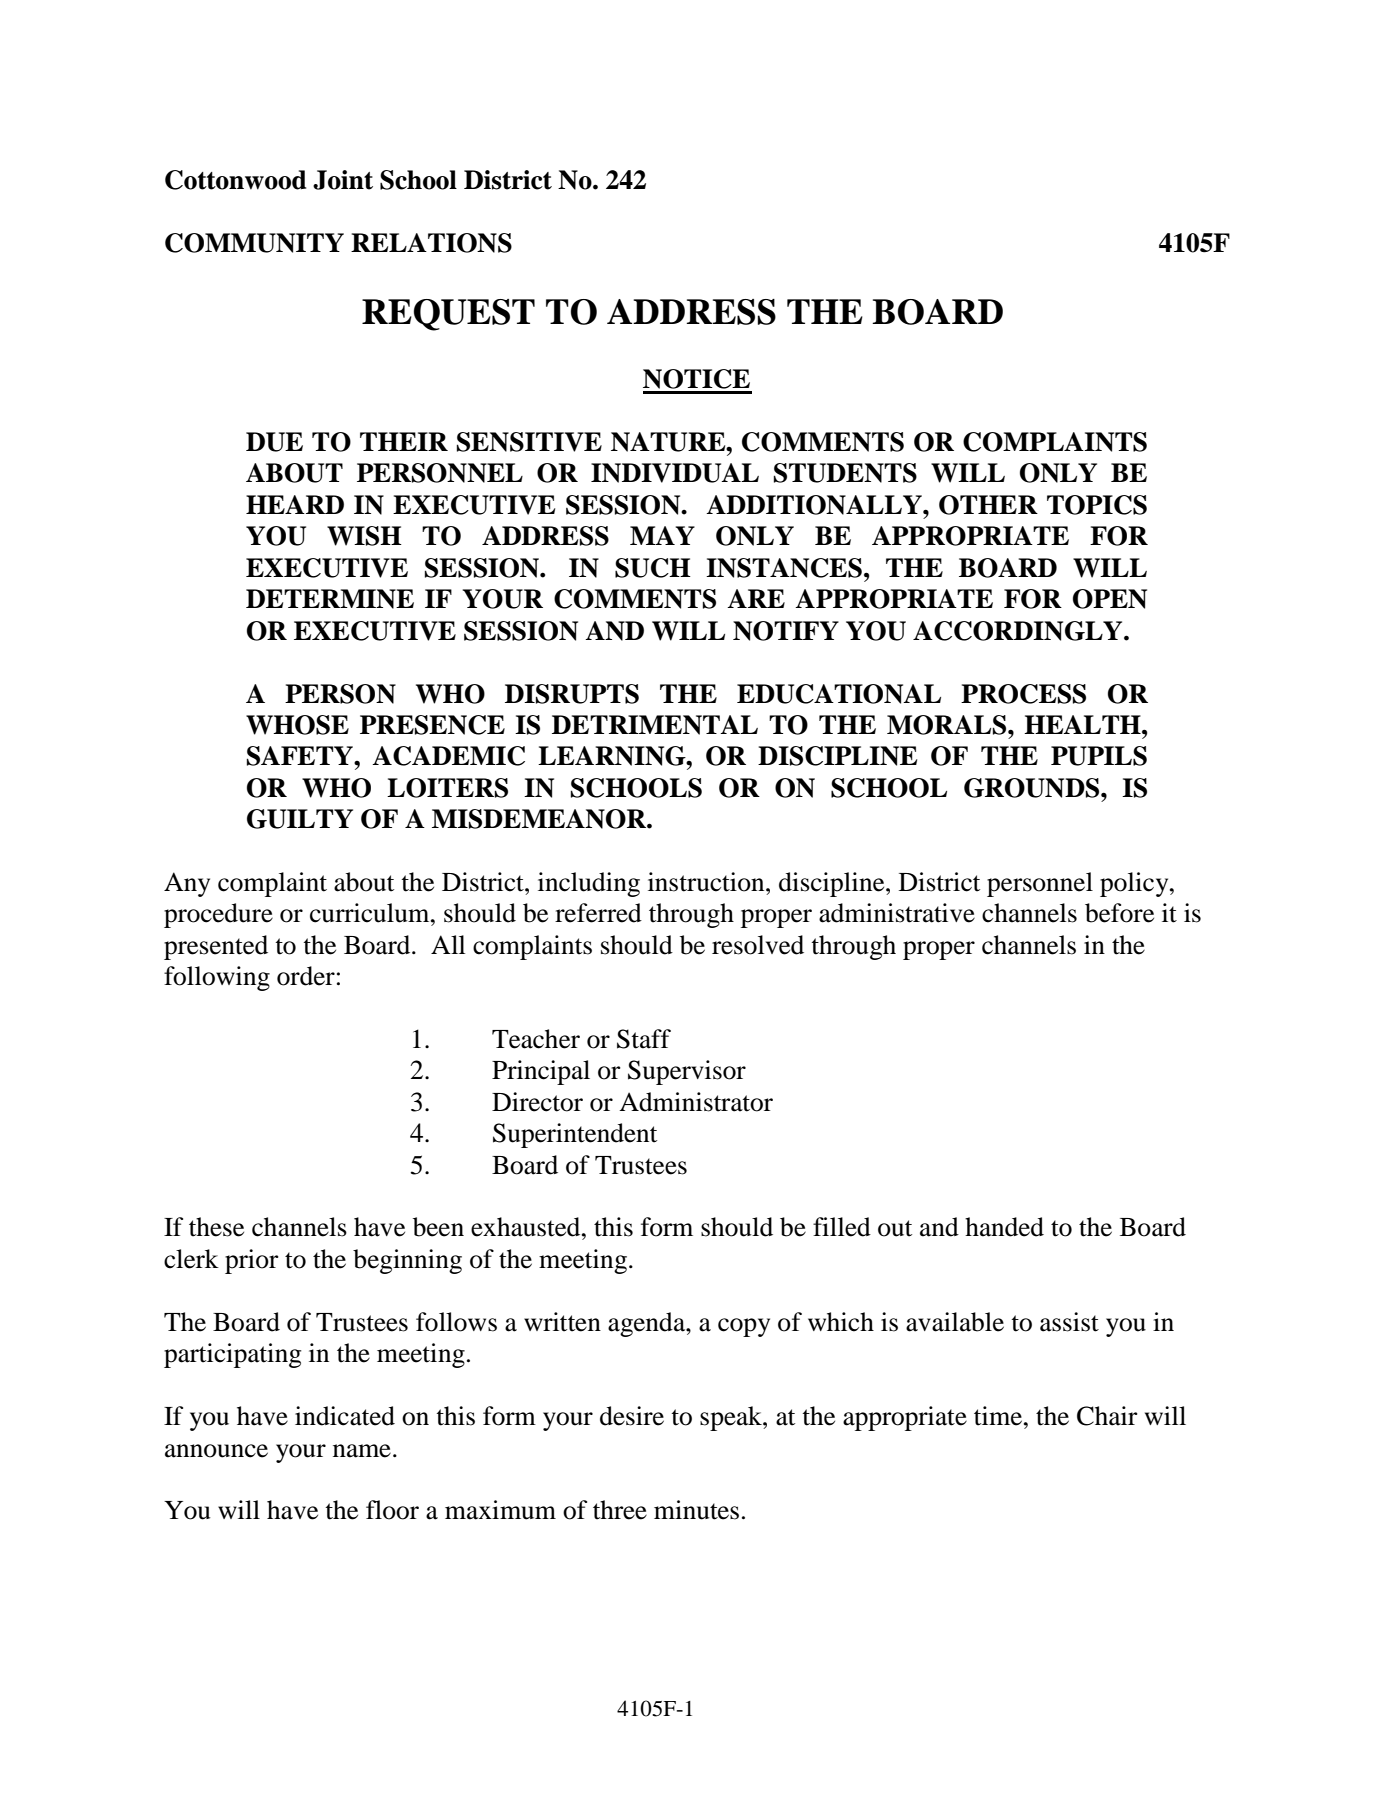  Describe the element at coordinates (707, 882) in the screenshot. I see `instruction` at that location.
